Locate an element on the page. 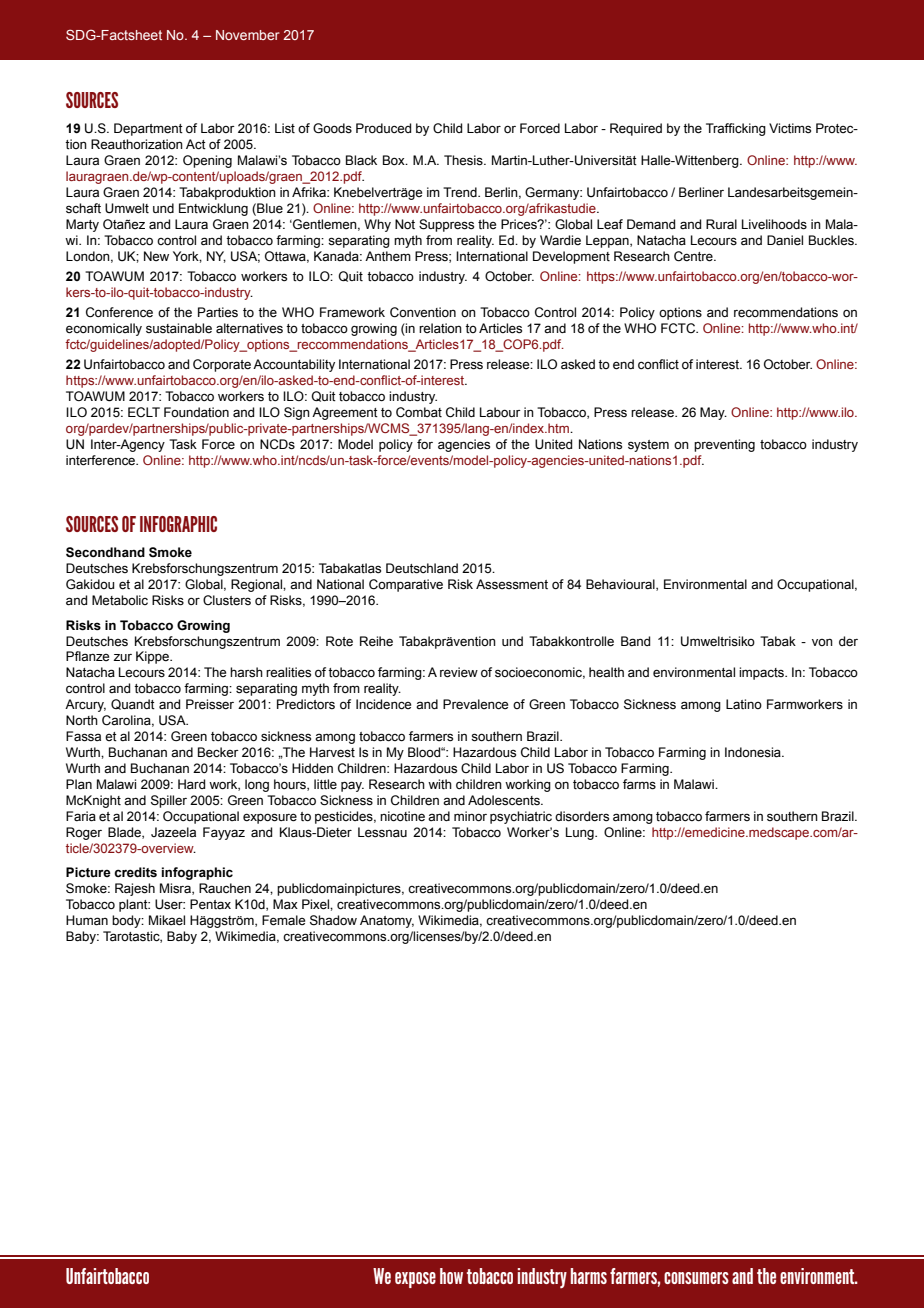 Image resolution: width=924 pixels, height=1308 pixels. Produced is located at coordinates (383, 128).
